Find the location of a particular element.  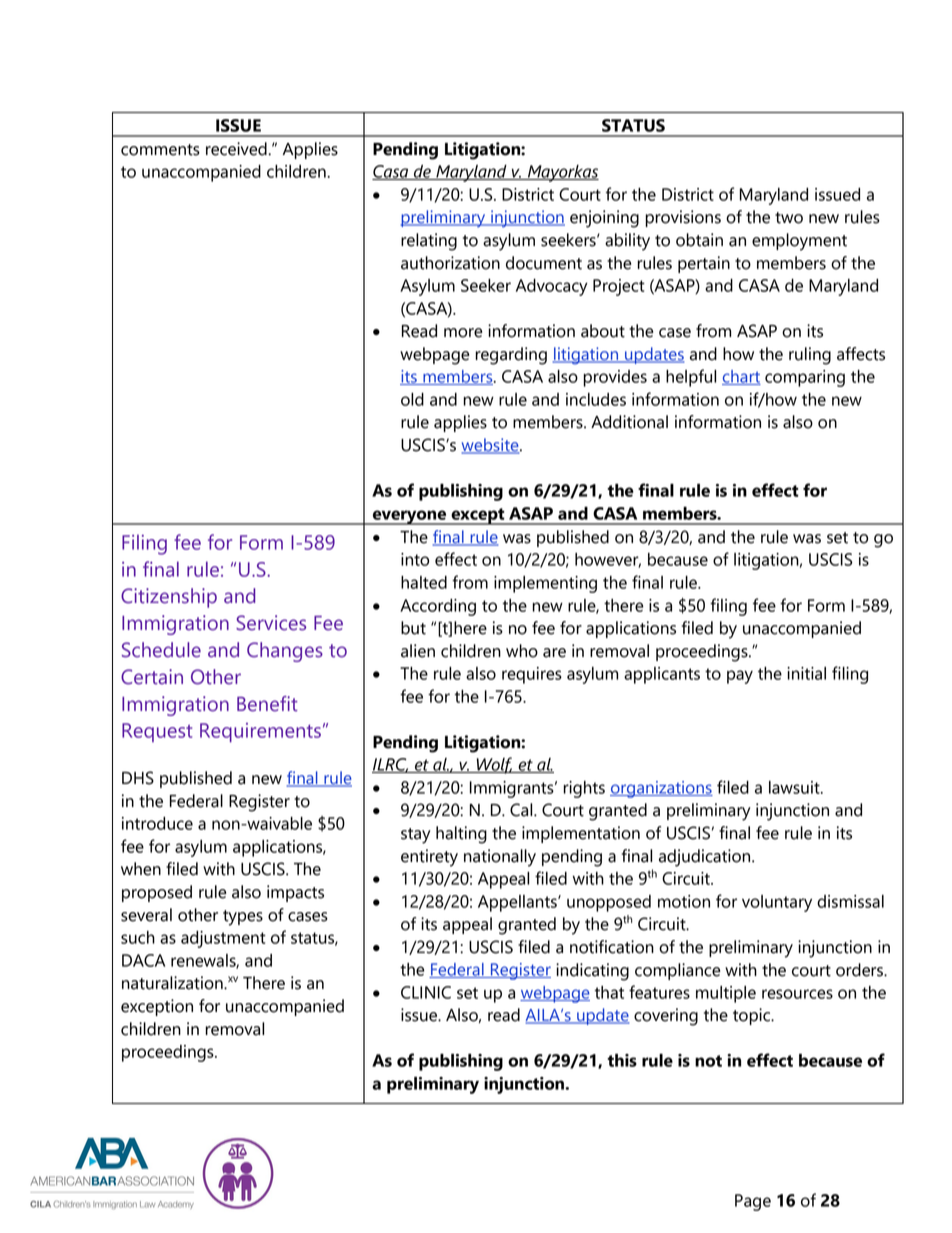

regarding is located at coordinates (511, 356).
